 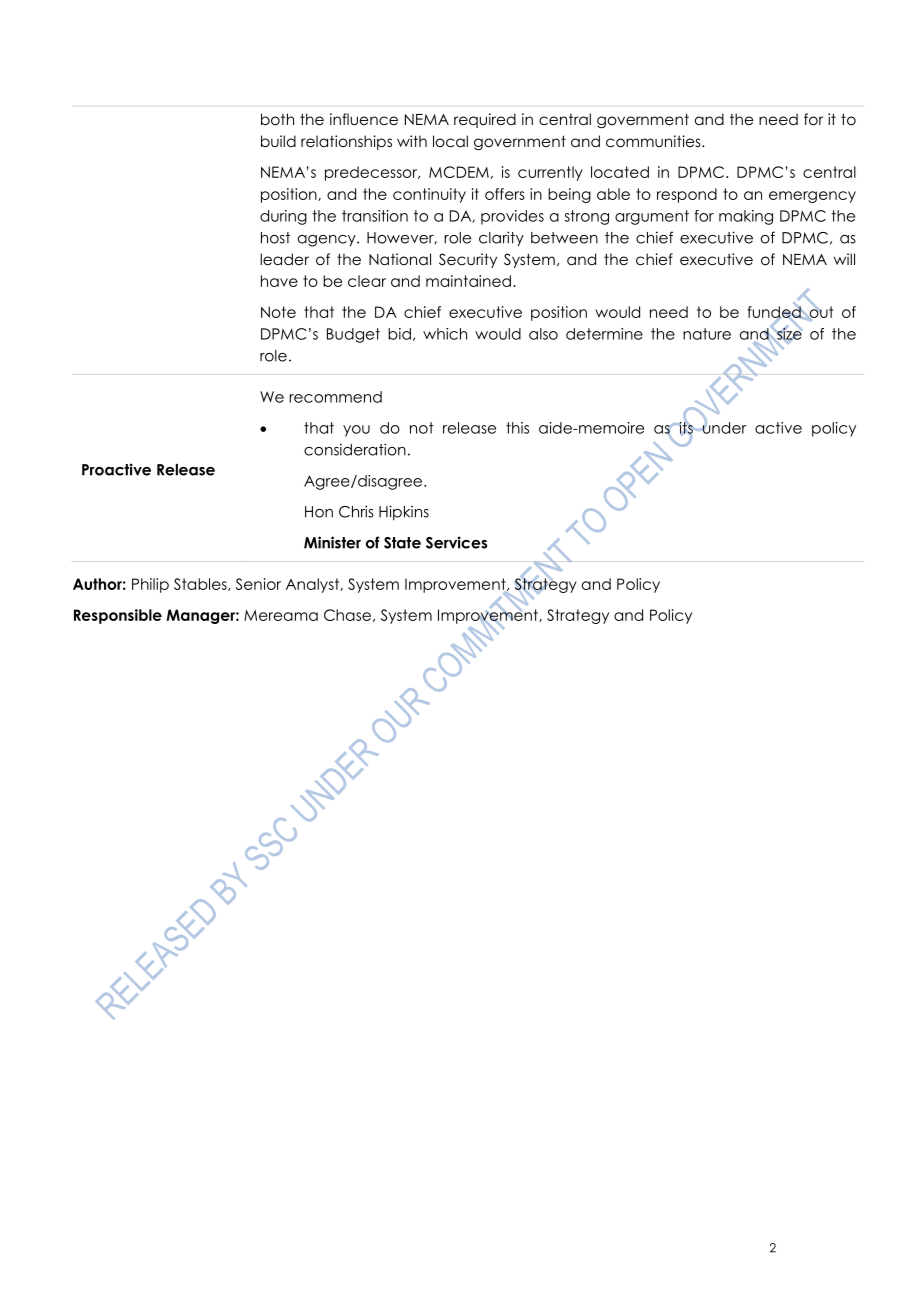 What do you see at coordinates (278, 141) in the page?
I see `build` at bounding box center [278, 141].
